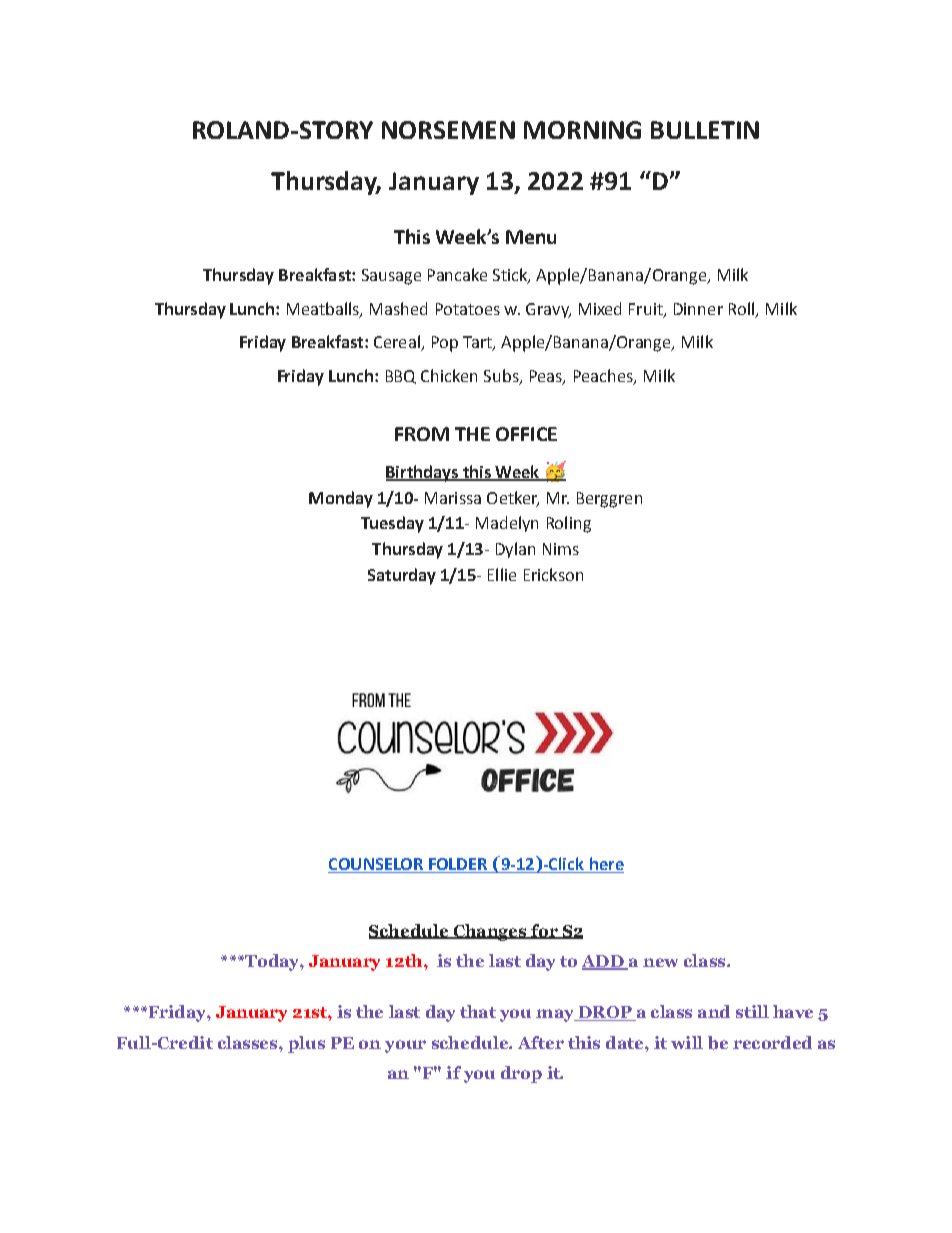  Describe the element at coordinates (553, 574) in the screenshot. I see `Erickson` at that location.
